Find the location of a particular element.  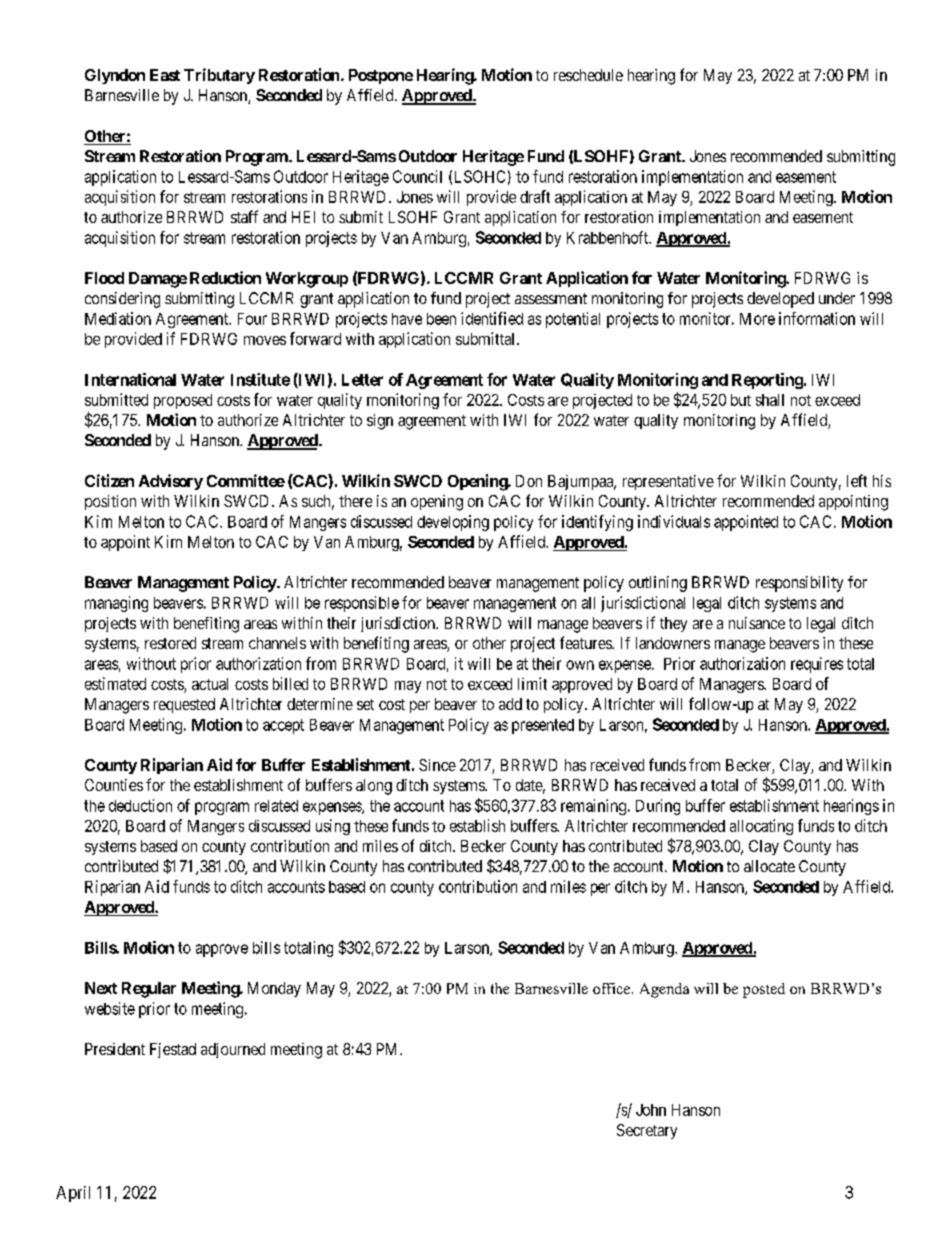

Advisory is located at coordinates (171, 482).
